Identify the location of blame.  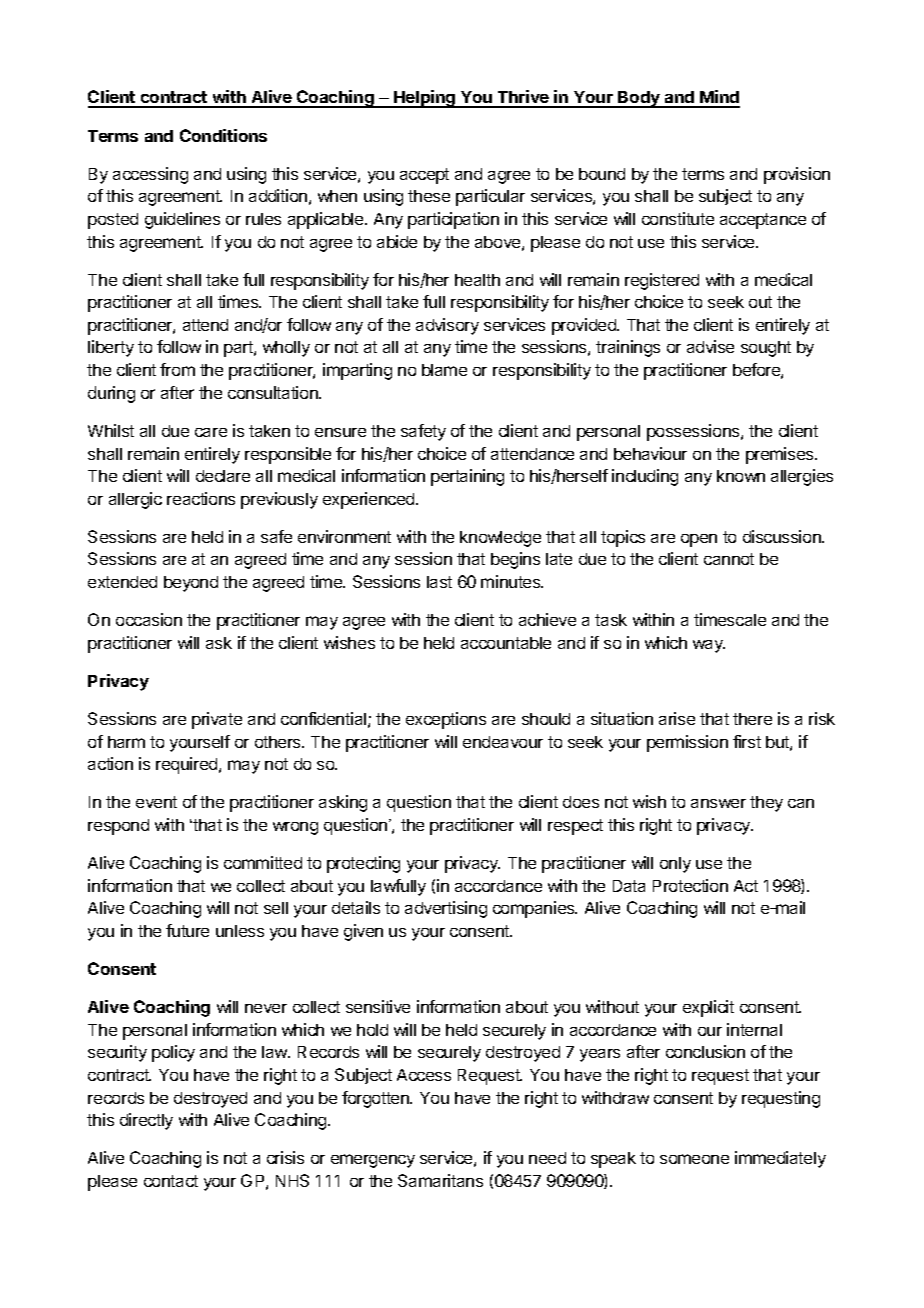
(444, 370).
